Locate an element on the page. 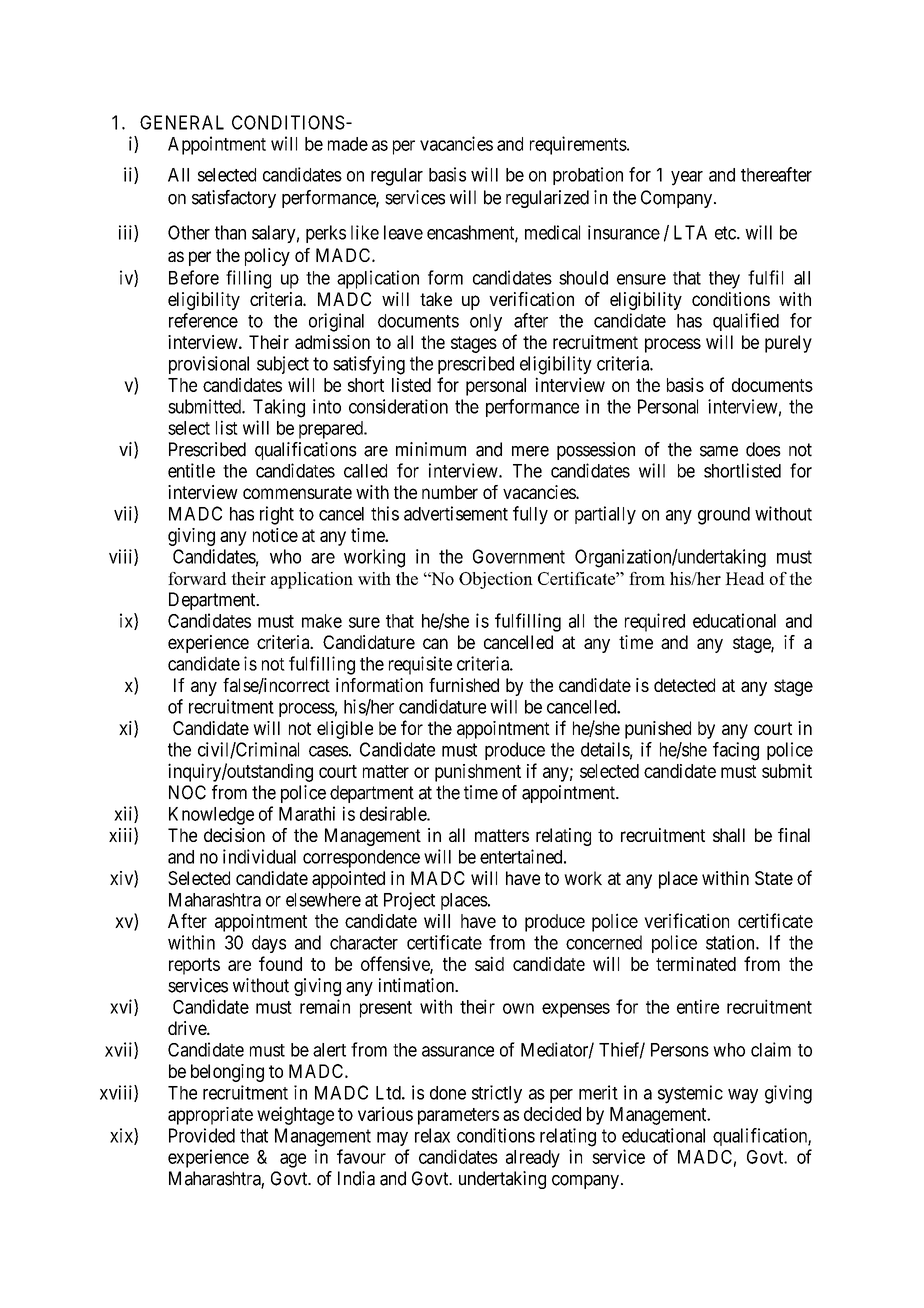 The height and width of the document is (1308, 924). parameters is located at coordinates (458, 1116).
